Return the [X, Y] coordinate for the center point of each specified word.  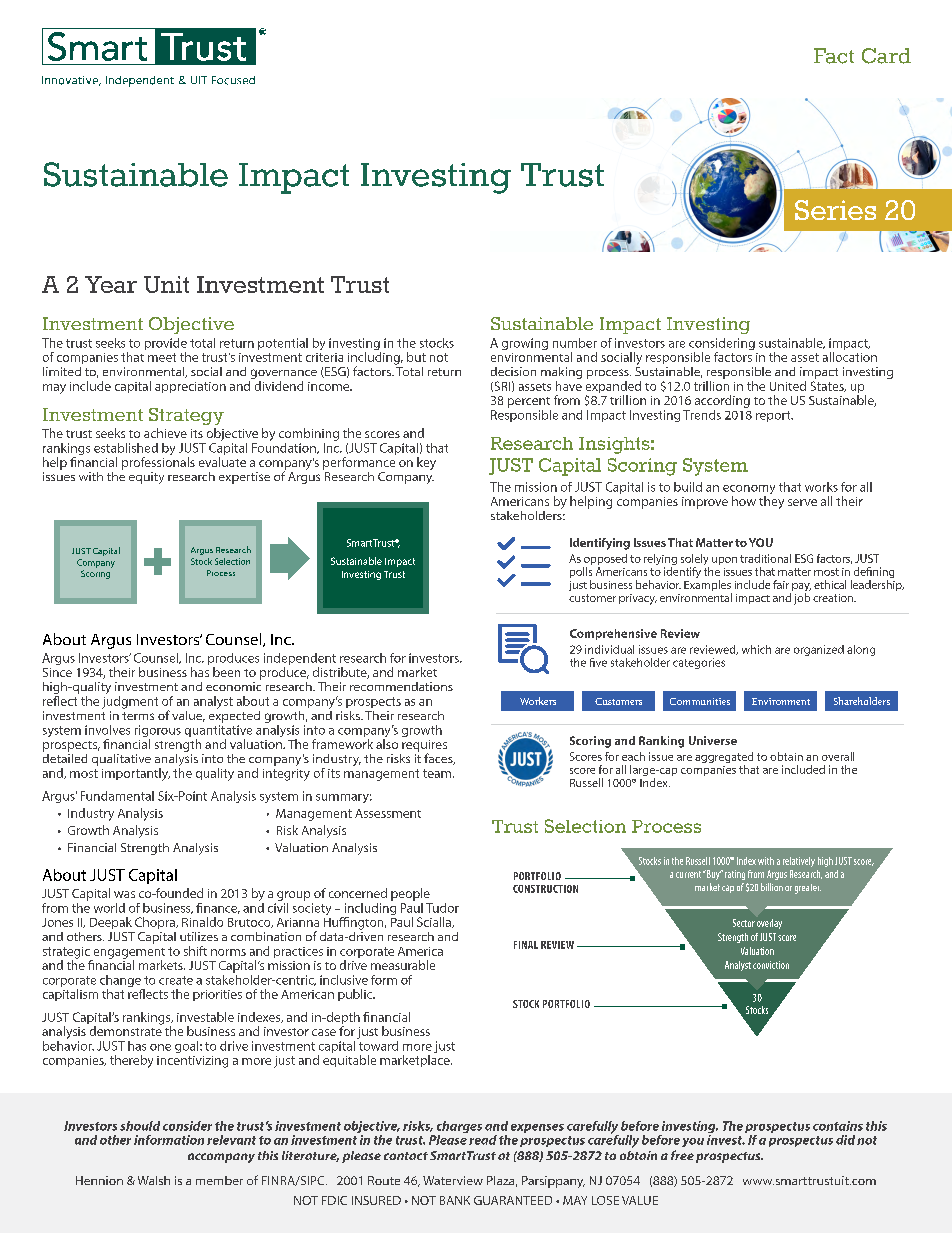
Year [111, 284]
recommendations [401, 686]
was [124, 894]
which [756, 649]
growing [525, 344]
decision [513, 371]
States [828, 386]
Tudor [442, 908]
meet [162, 357]
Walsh [154, 1180]
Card [886, 56]
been [226, 672]
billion [772, 887]
